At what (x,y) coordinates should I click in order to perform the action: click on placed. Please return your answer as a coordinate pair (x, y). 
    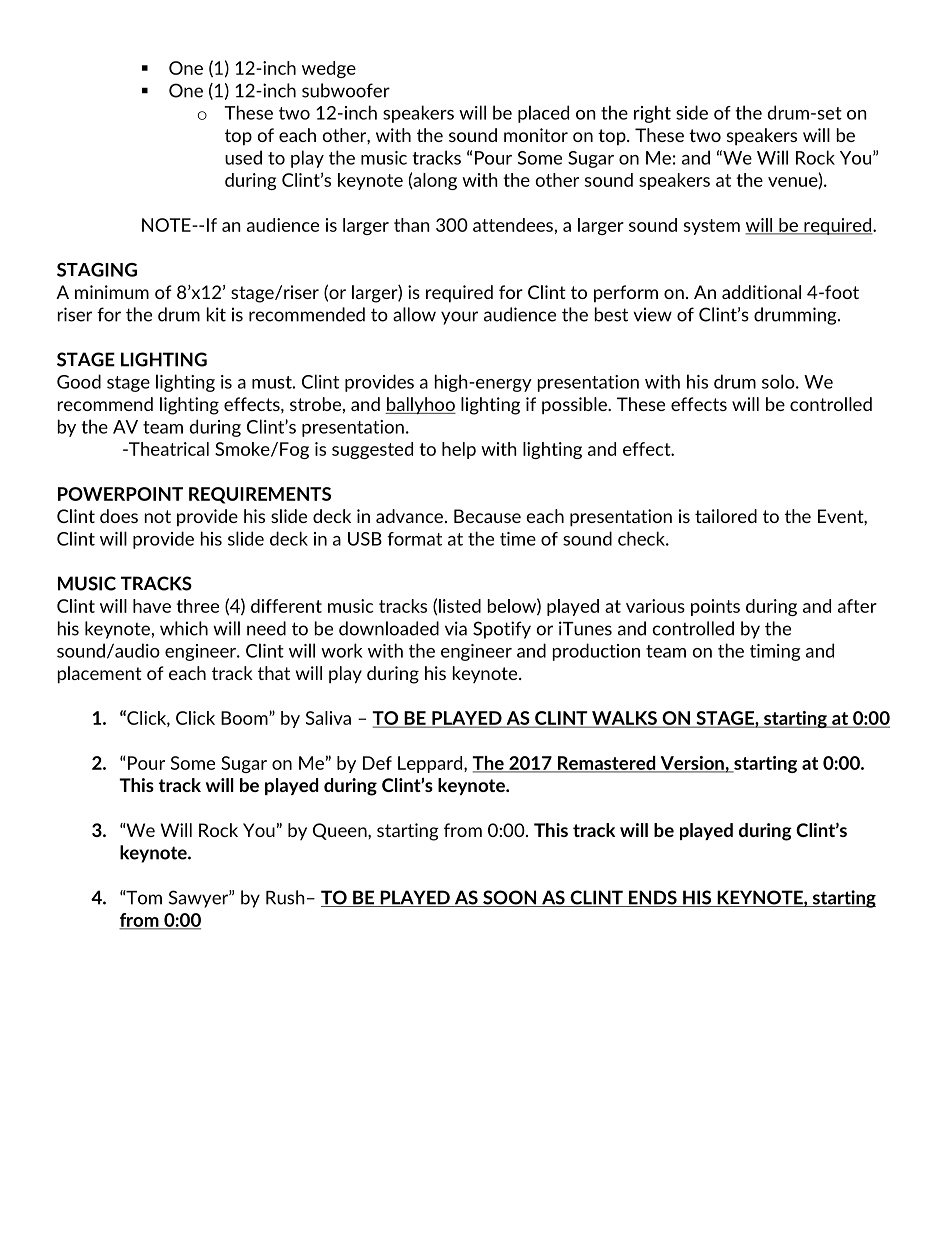
    Looking at the image, I should click on (543, 114).
